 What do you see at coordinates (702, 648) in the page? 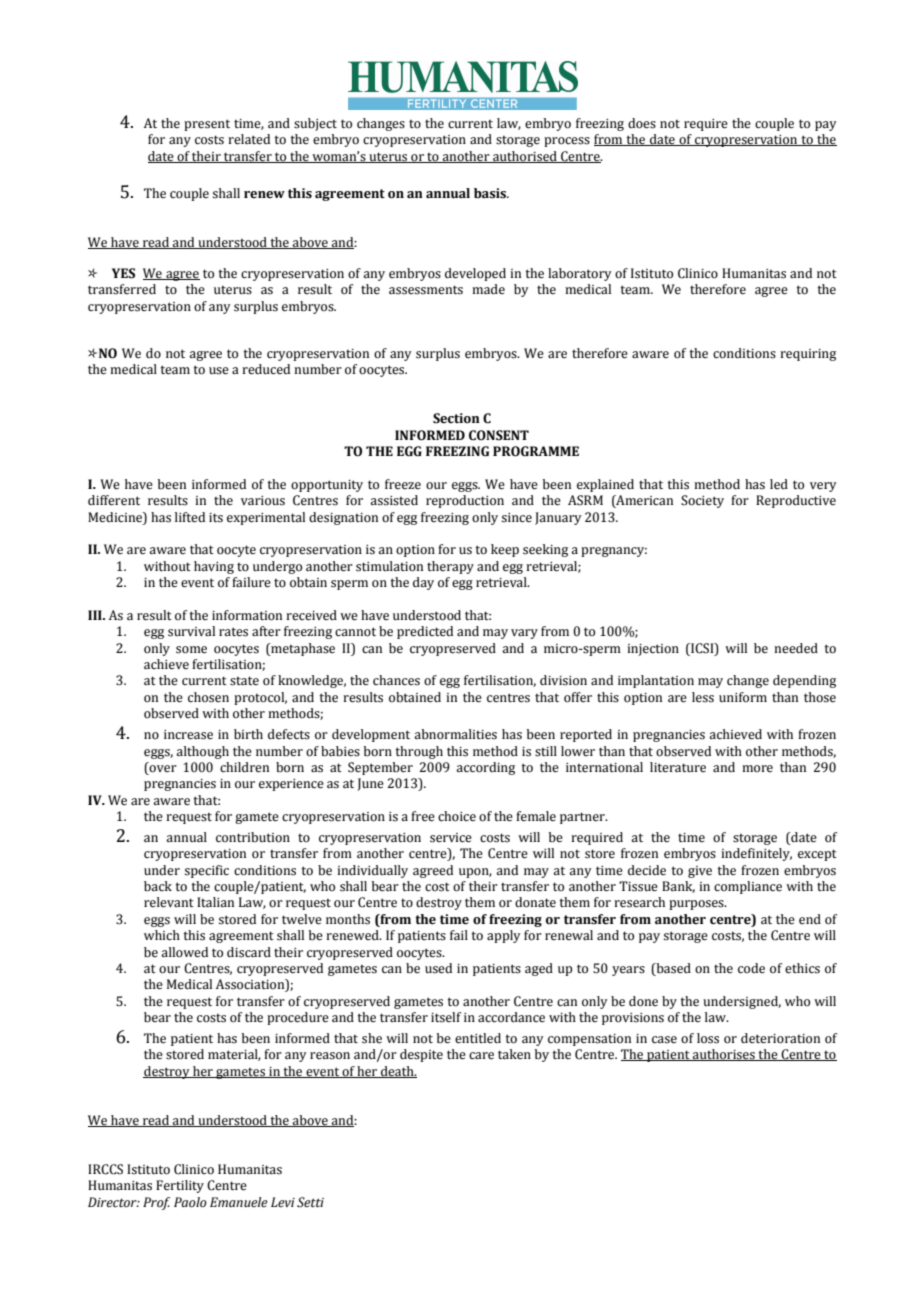
I see `ICSI` at bounding box center [702, 648].
